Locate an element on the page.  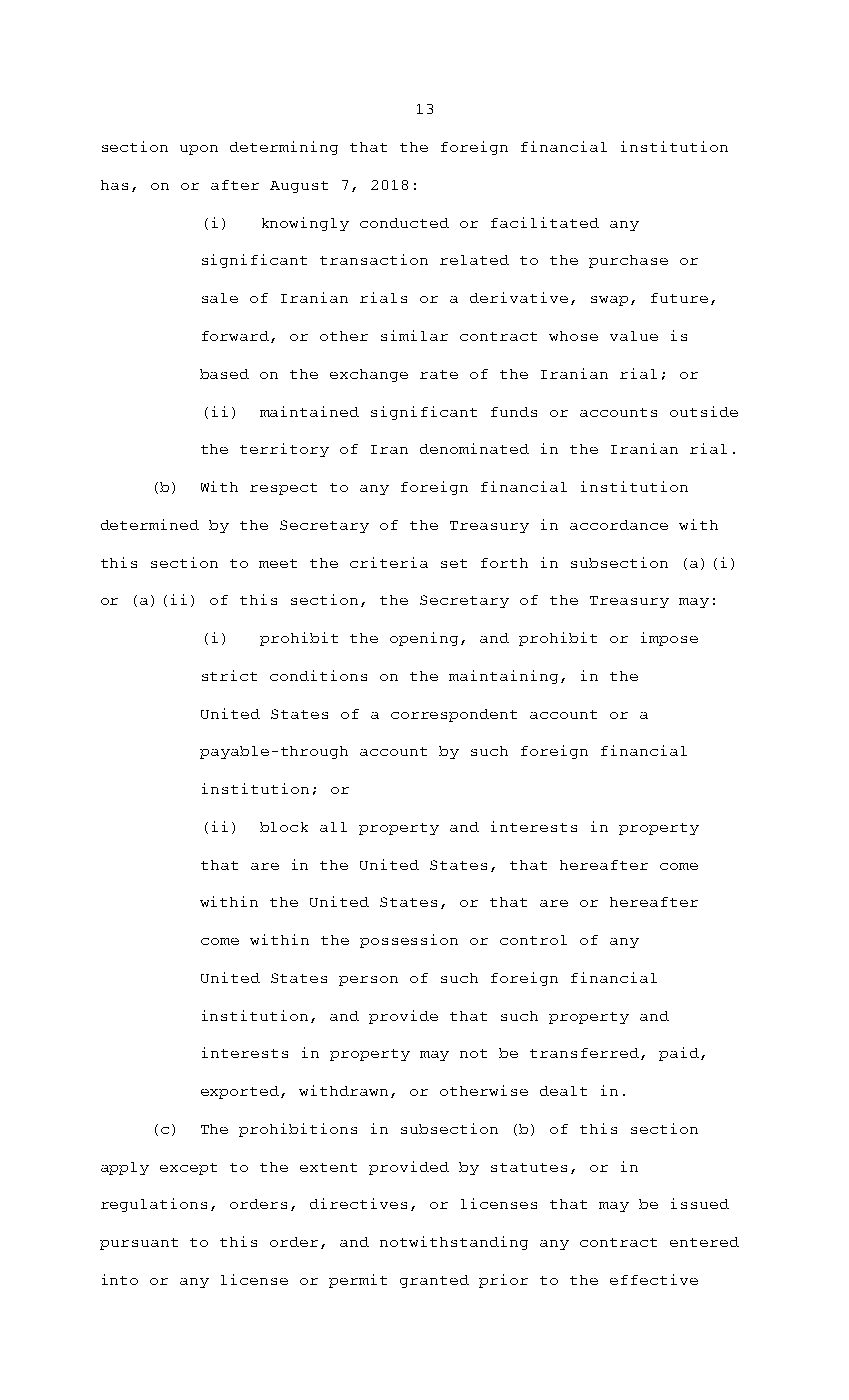
impose is located at coordinates (669, 639).
